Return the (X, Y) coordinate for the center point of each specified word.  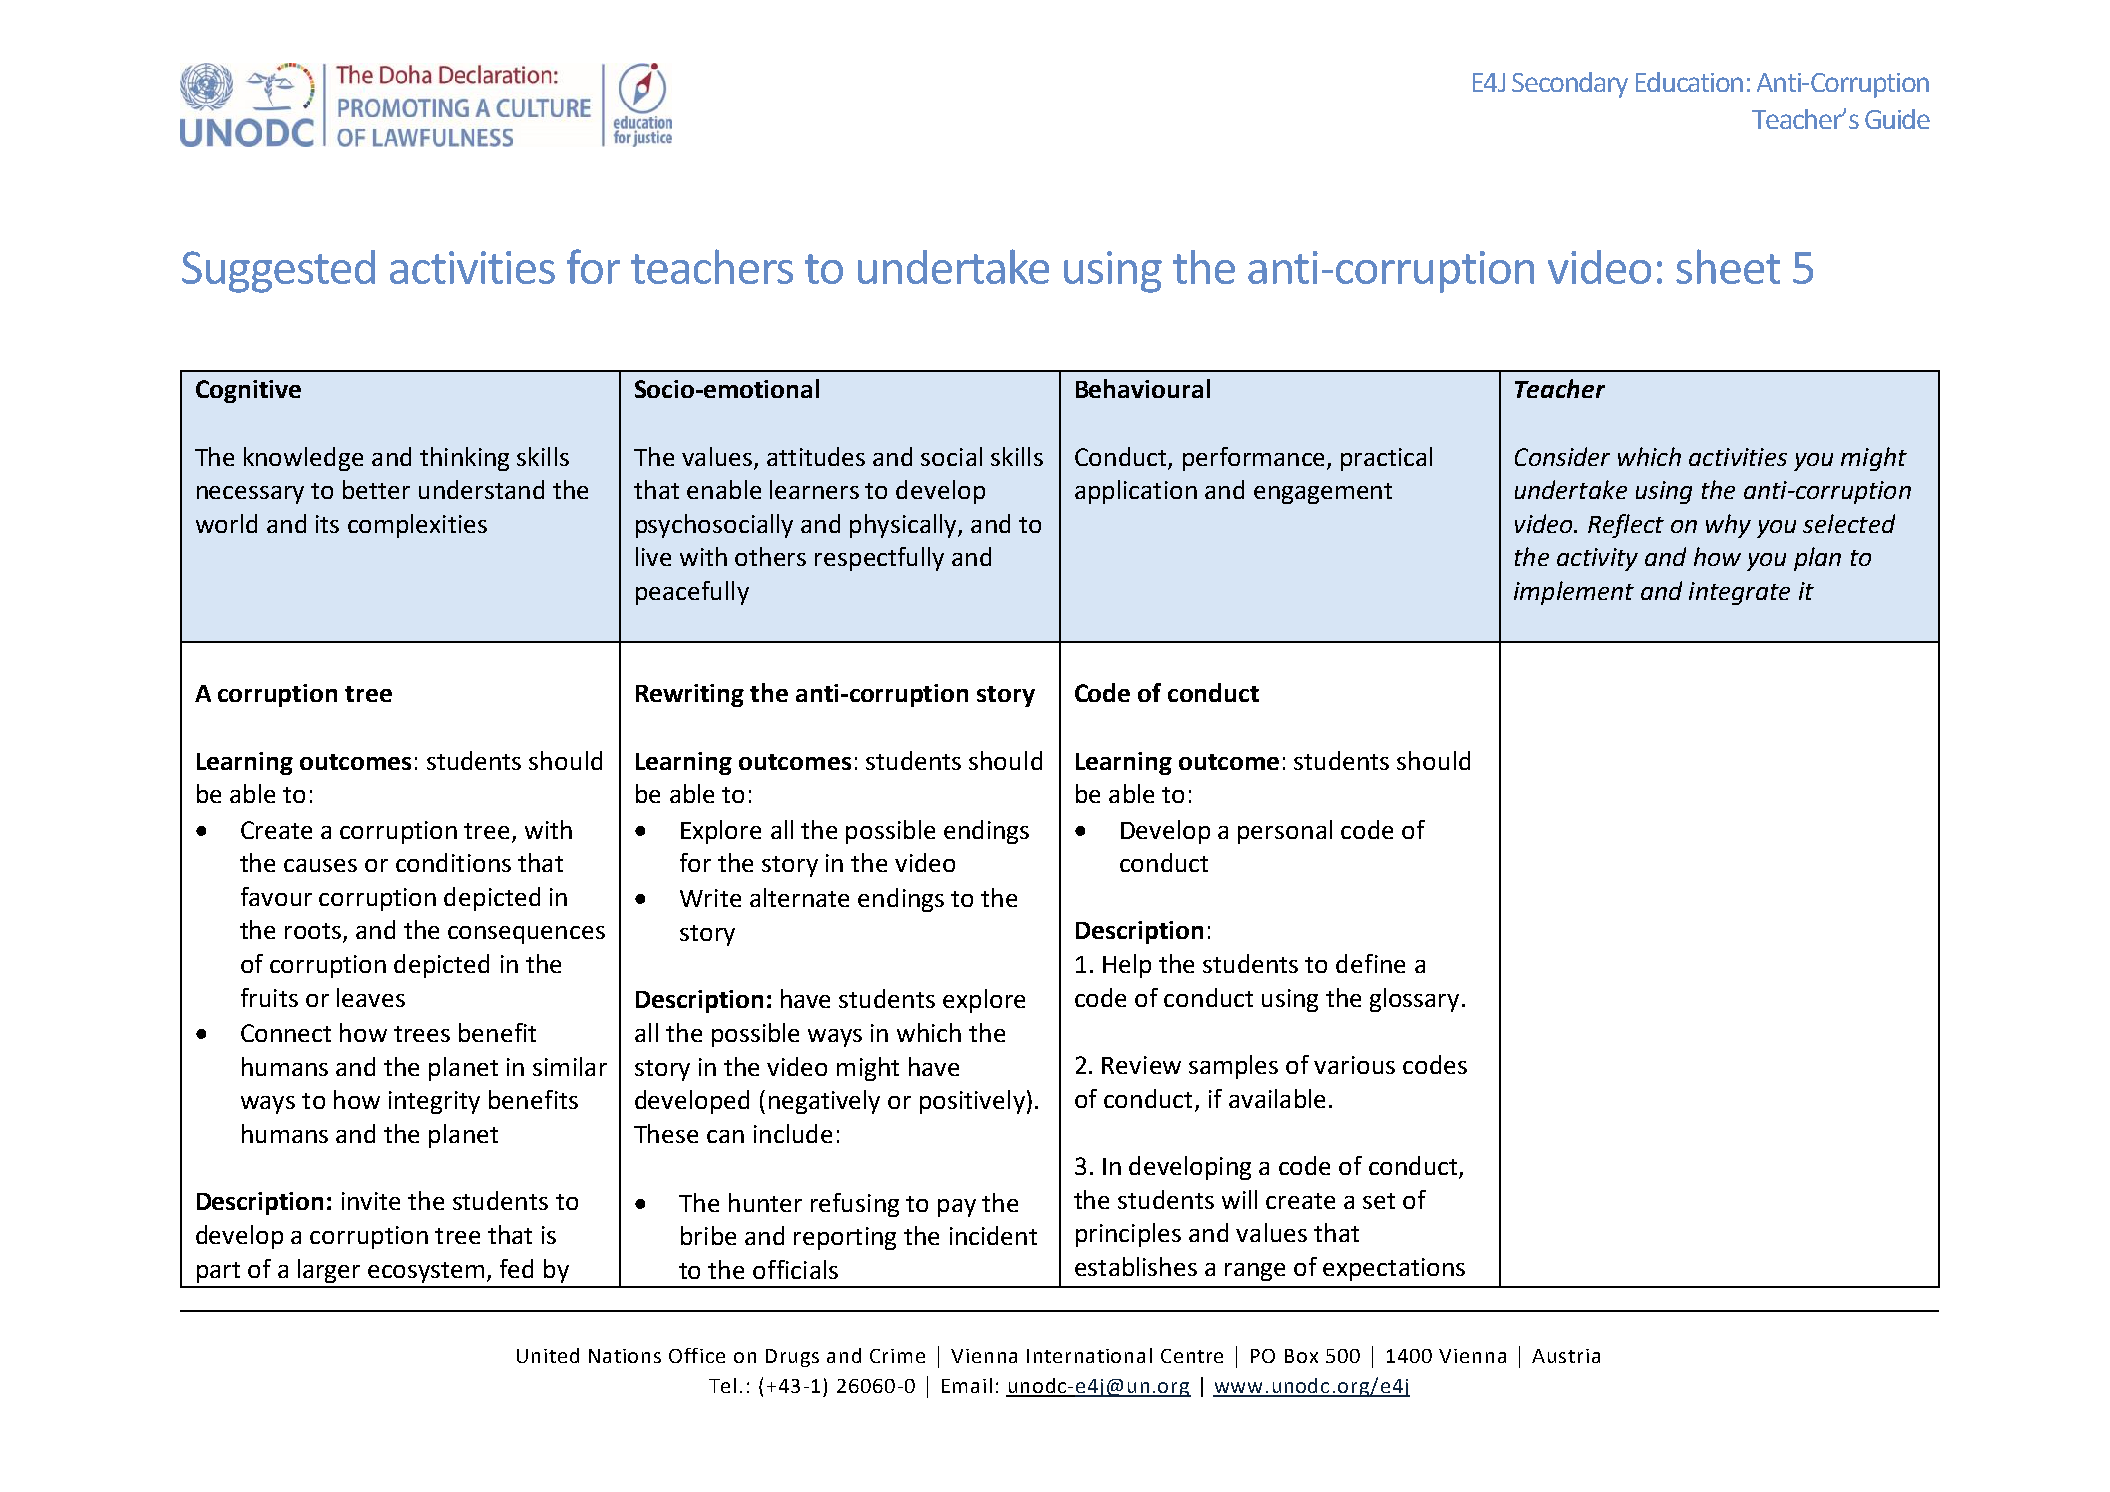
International (1089, 1355)
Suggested (278, 271)
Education (1689, 82)
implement (1574, 593)
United (548, 1355)
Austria (1566, 1356)
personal (1285, 832)
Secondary (1570, 85)
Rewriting (690, 695)
